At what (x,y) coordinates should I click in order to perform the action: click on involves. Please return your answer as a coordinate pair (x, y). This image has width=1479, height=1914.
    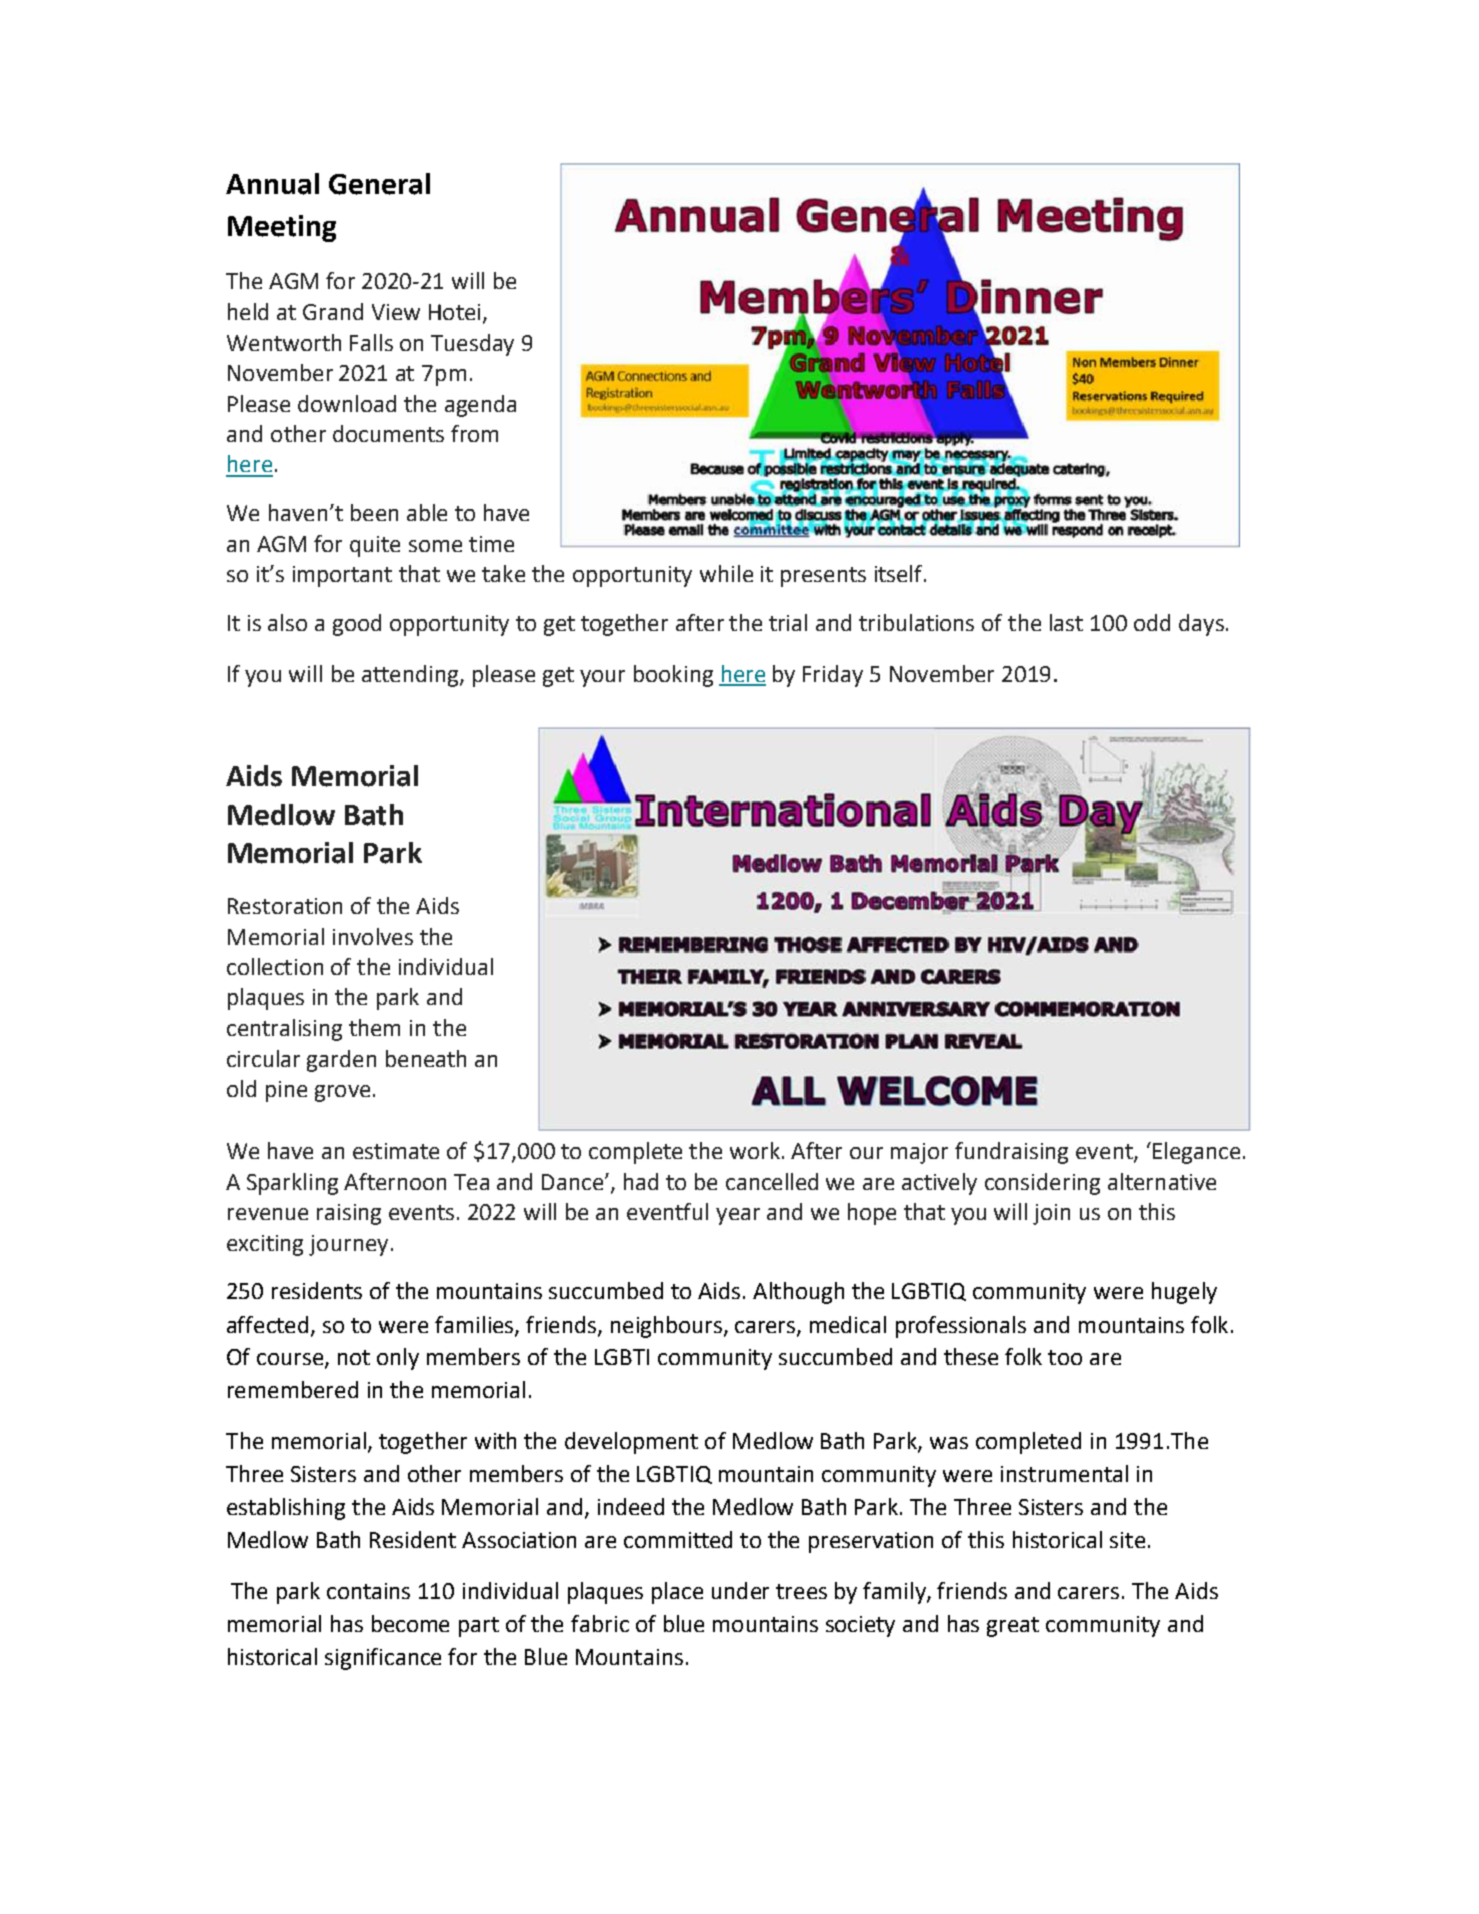
    Looking at the image, I should click on (373, 936).
